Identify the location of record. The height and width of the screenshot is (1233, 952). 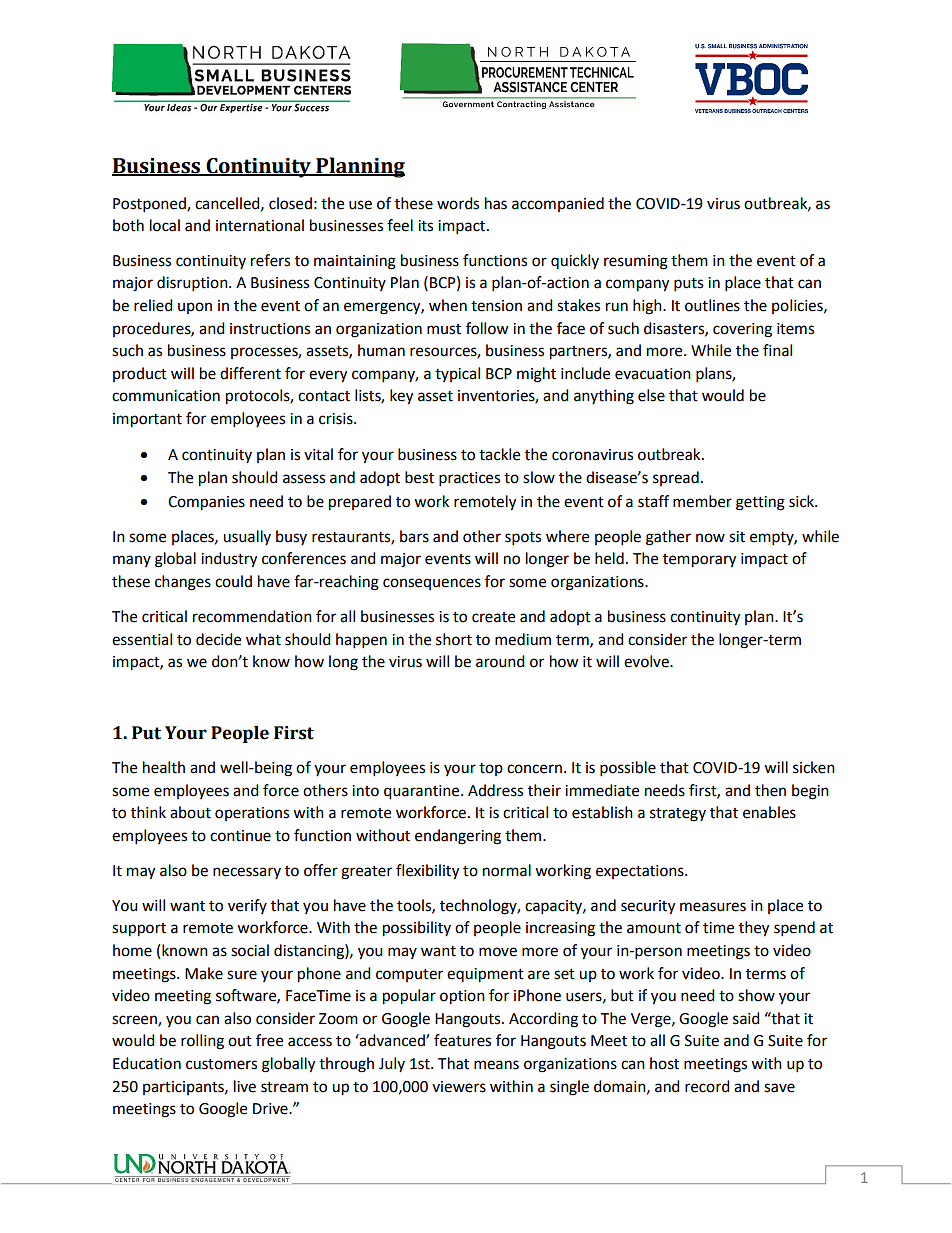
(707, 1086).
